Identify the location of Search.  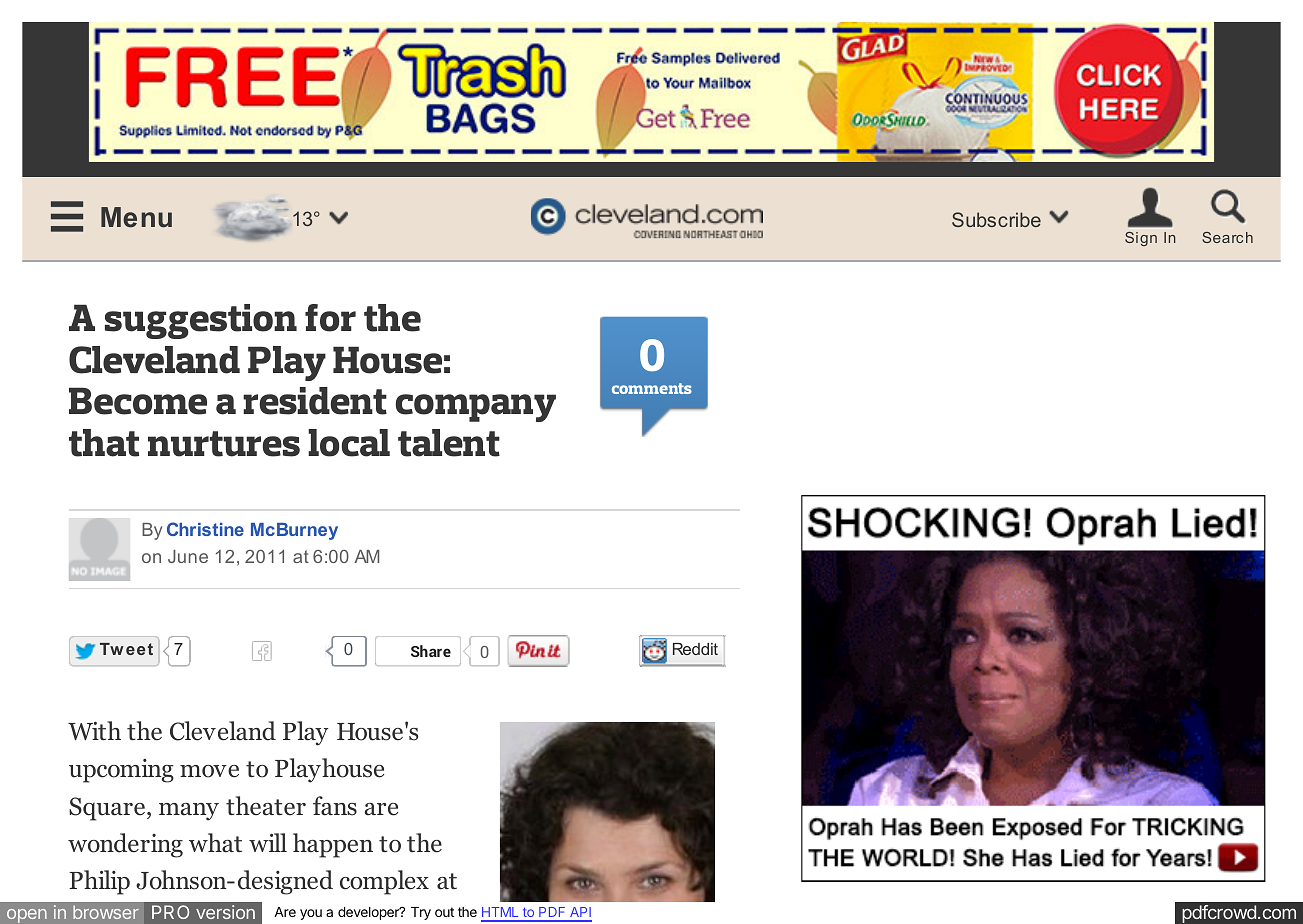
(1227, 237).
